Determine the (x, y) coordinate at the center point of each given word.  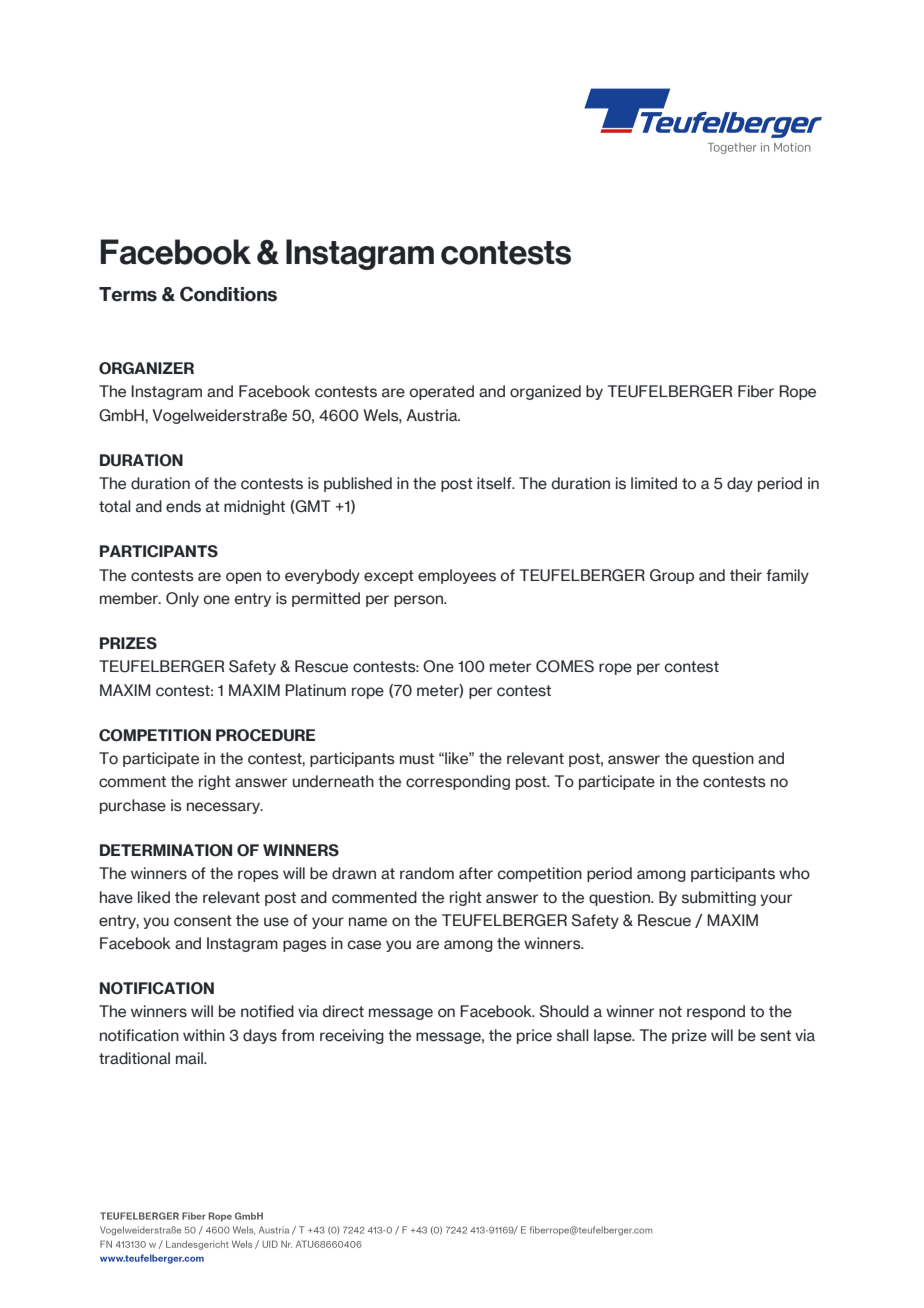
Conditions (228, 294)
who (794, 873)
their (746, 575)
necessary (225, 808)
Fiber (756, 391)
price (534, 1036)
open (243, 578)
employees (457, 576)
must (417, 759)
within (204, 1035)
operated (442, 392)
